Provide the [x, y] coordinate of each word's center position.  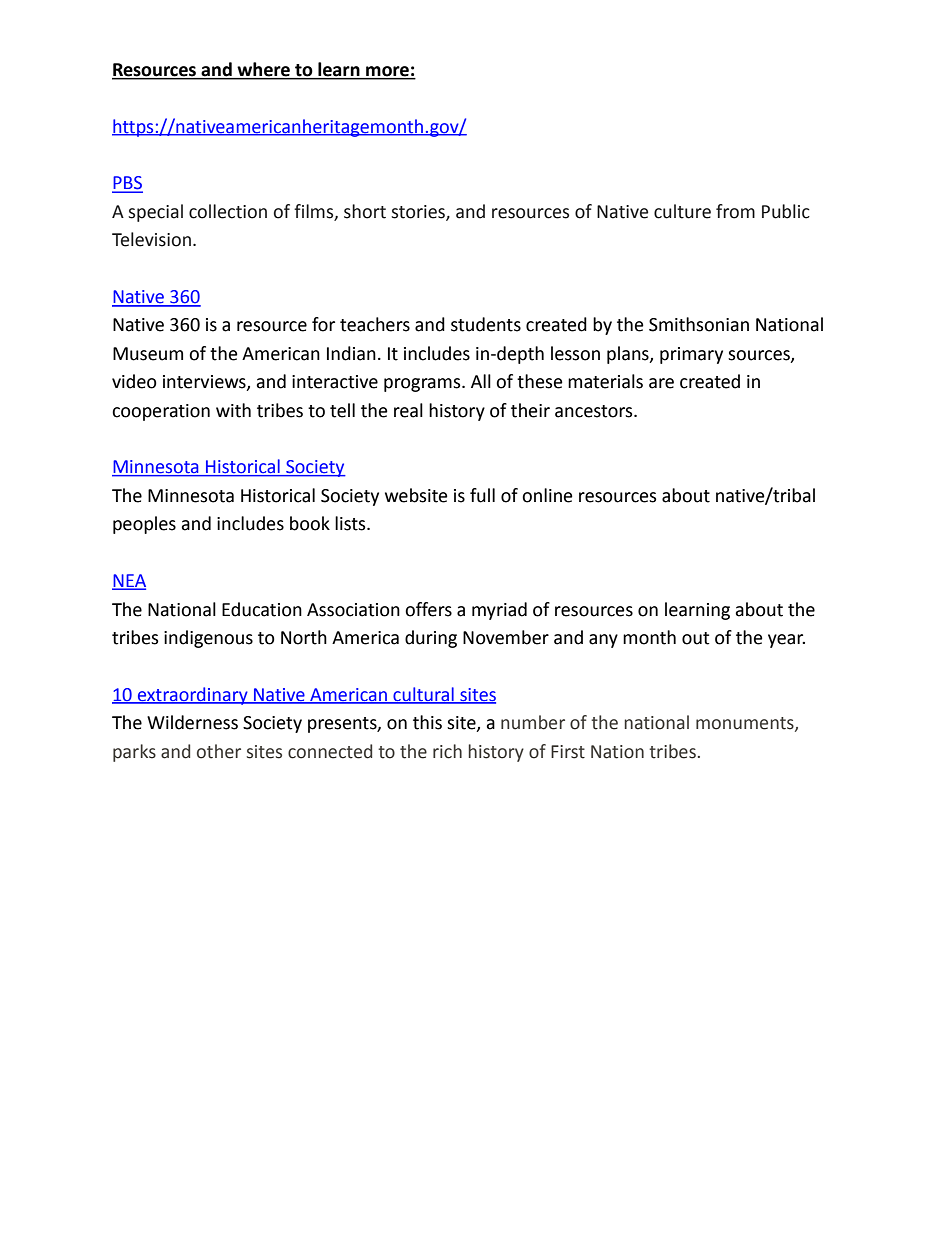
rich [447, 751]
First [568, 752]
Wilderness [192, 722]
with [233, 410]
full [482, 495]
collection [228, 211]
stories [419, 212]
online [547, 495]
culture [682, 211]
